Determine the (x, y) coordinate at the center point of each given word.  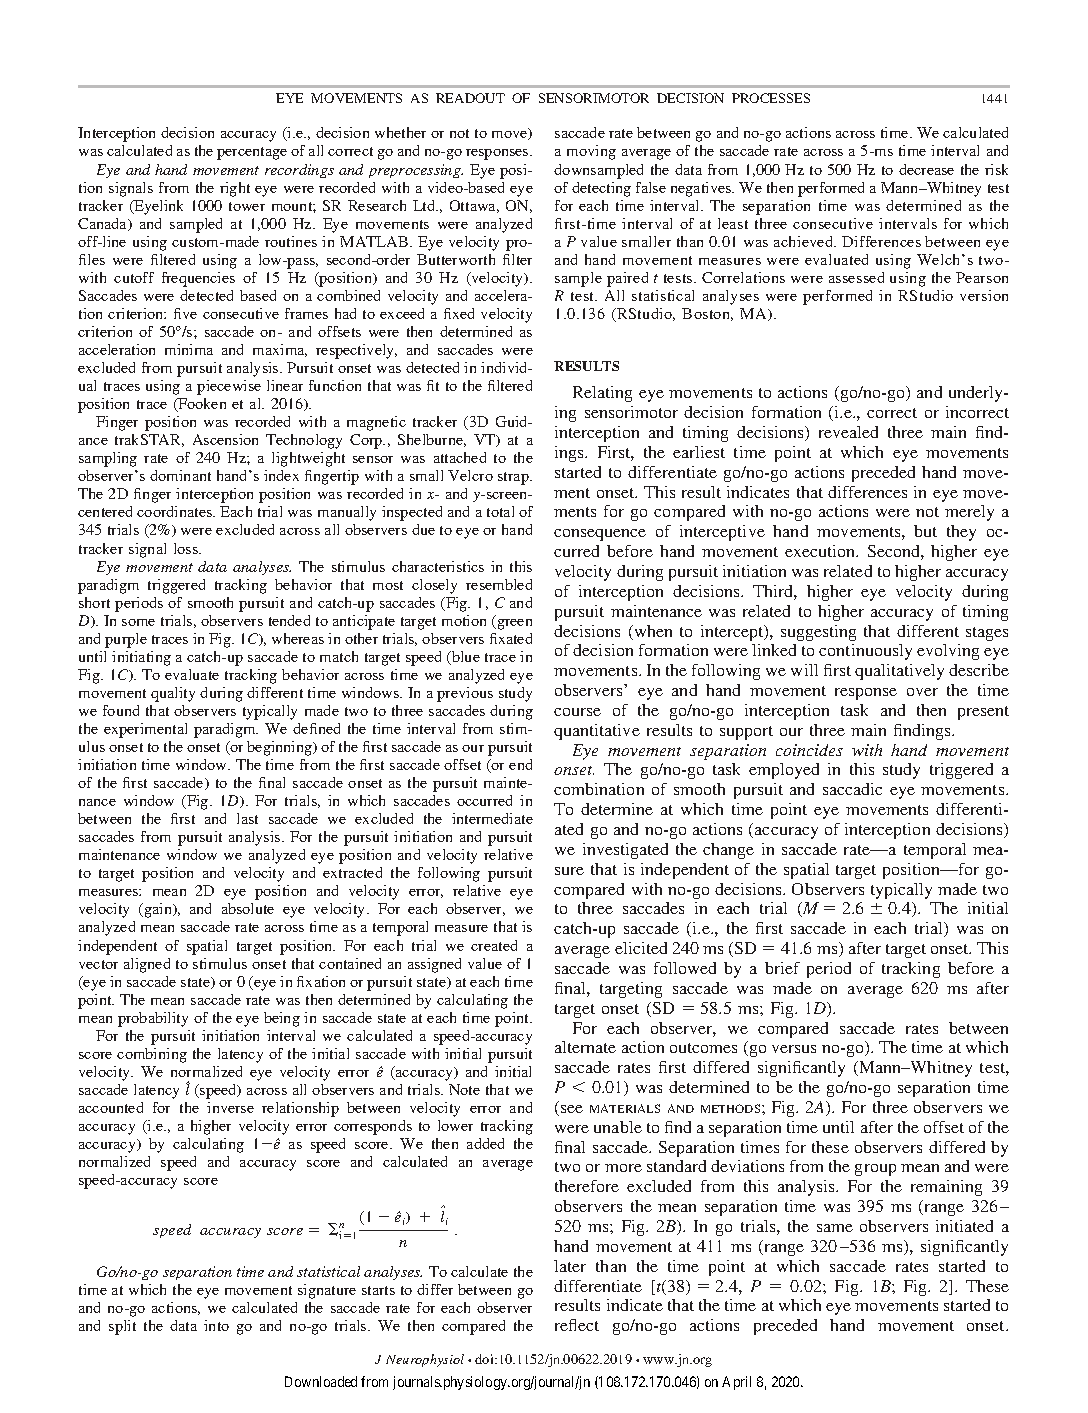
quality (173, 694)
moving (591, 152)
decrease (926, 169)
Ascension (225, 439)
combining (152, 1055)
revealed (848, 432)
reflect (577, 1325)
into (216, 1325)
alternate (585, 1047)
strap (514, 478)
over (922, 692)
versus (794, 1049)
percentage (252, 153)
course (577, 712)
